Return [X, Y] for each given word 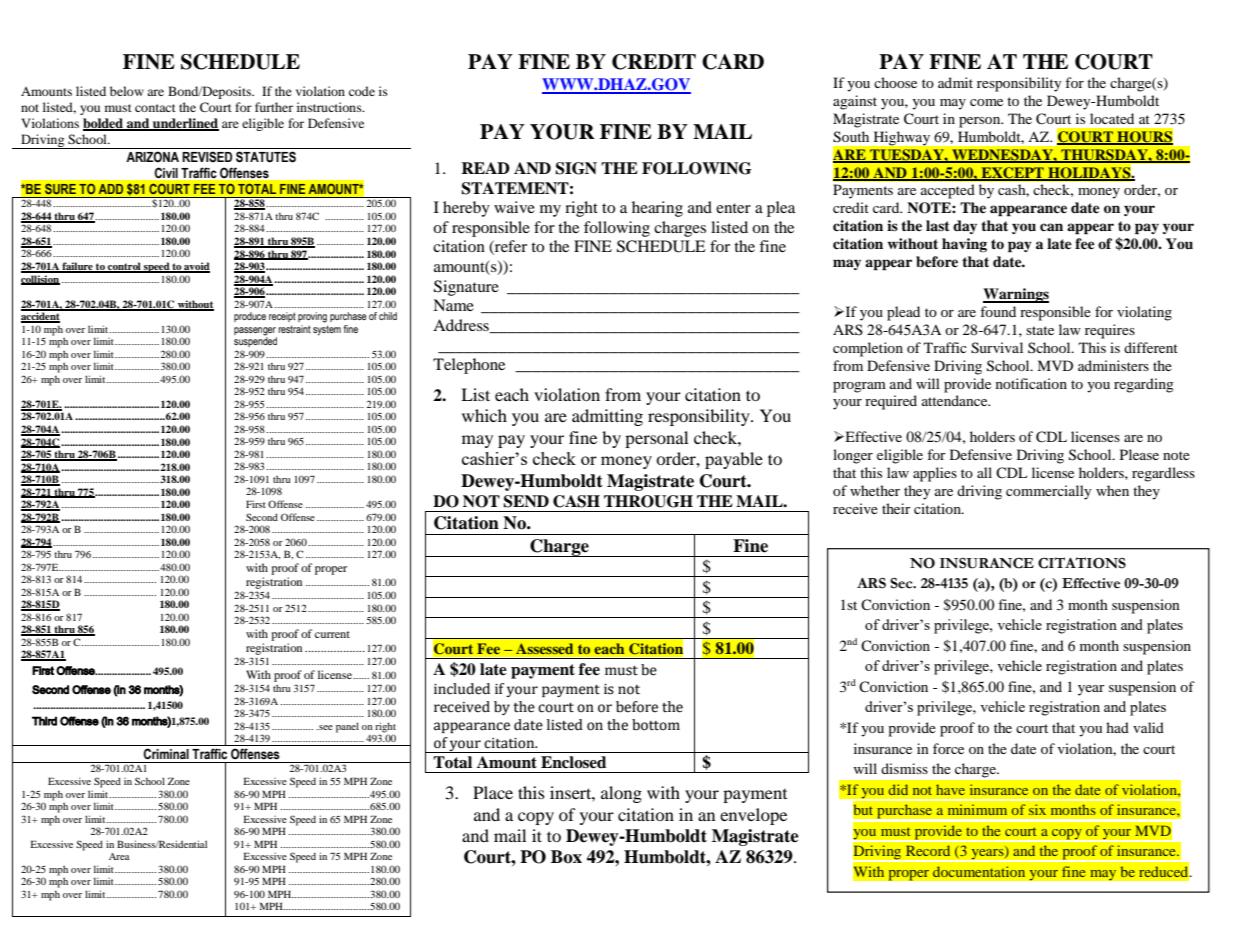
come [986, 102]
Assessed [544, 648]
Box [566, 857]
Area [119, 856]
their [896, 508]
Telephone [469, 366]
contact [155, 108]
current [332, 634]
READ [485, 168]
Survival [997, 348]
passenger [255, 332]
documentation [979, 871]
